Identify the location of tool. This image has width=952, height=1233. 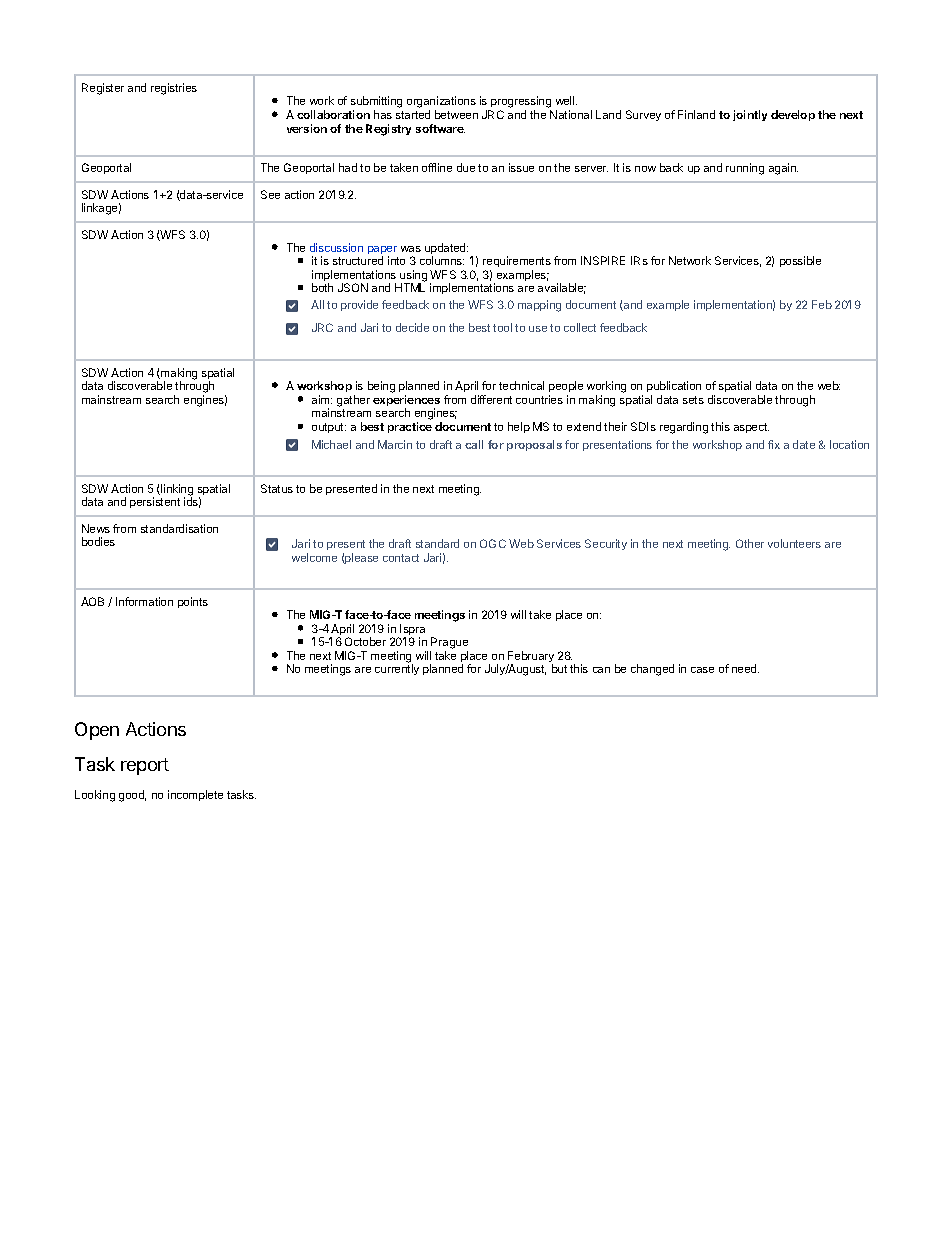
(502, 327).
